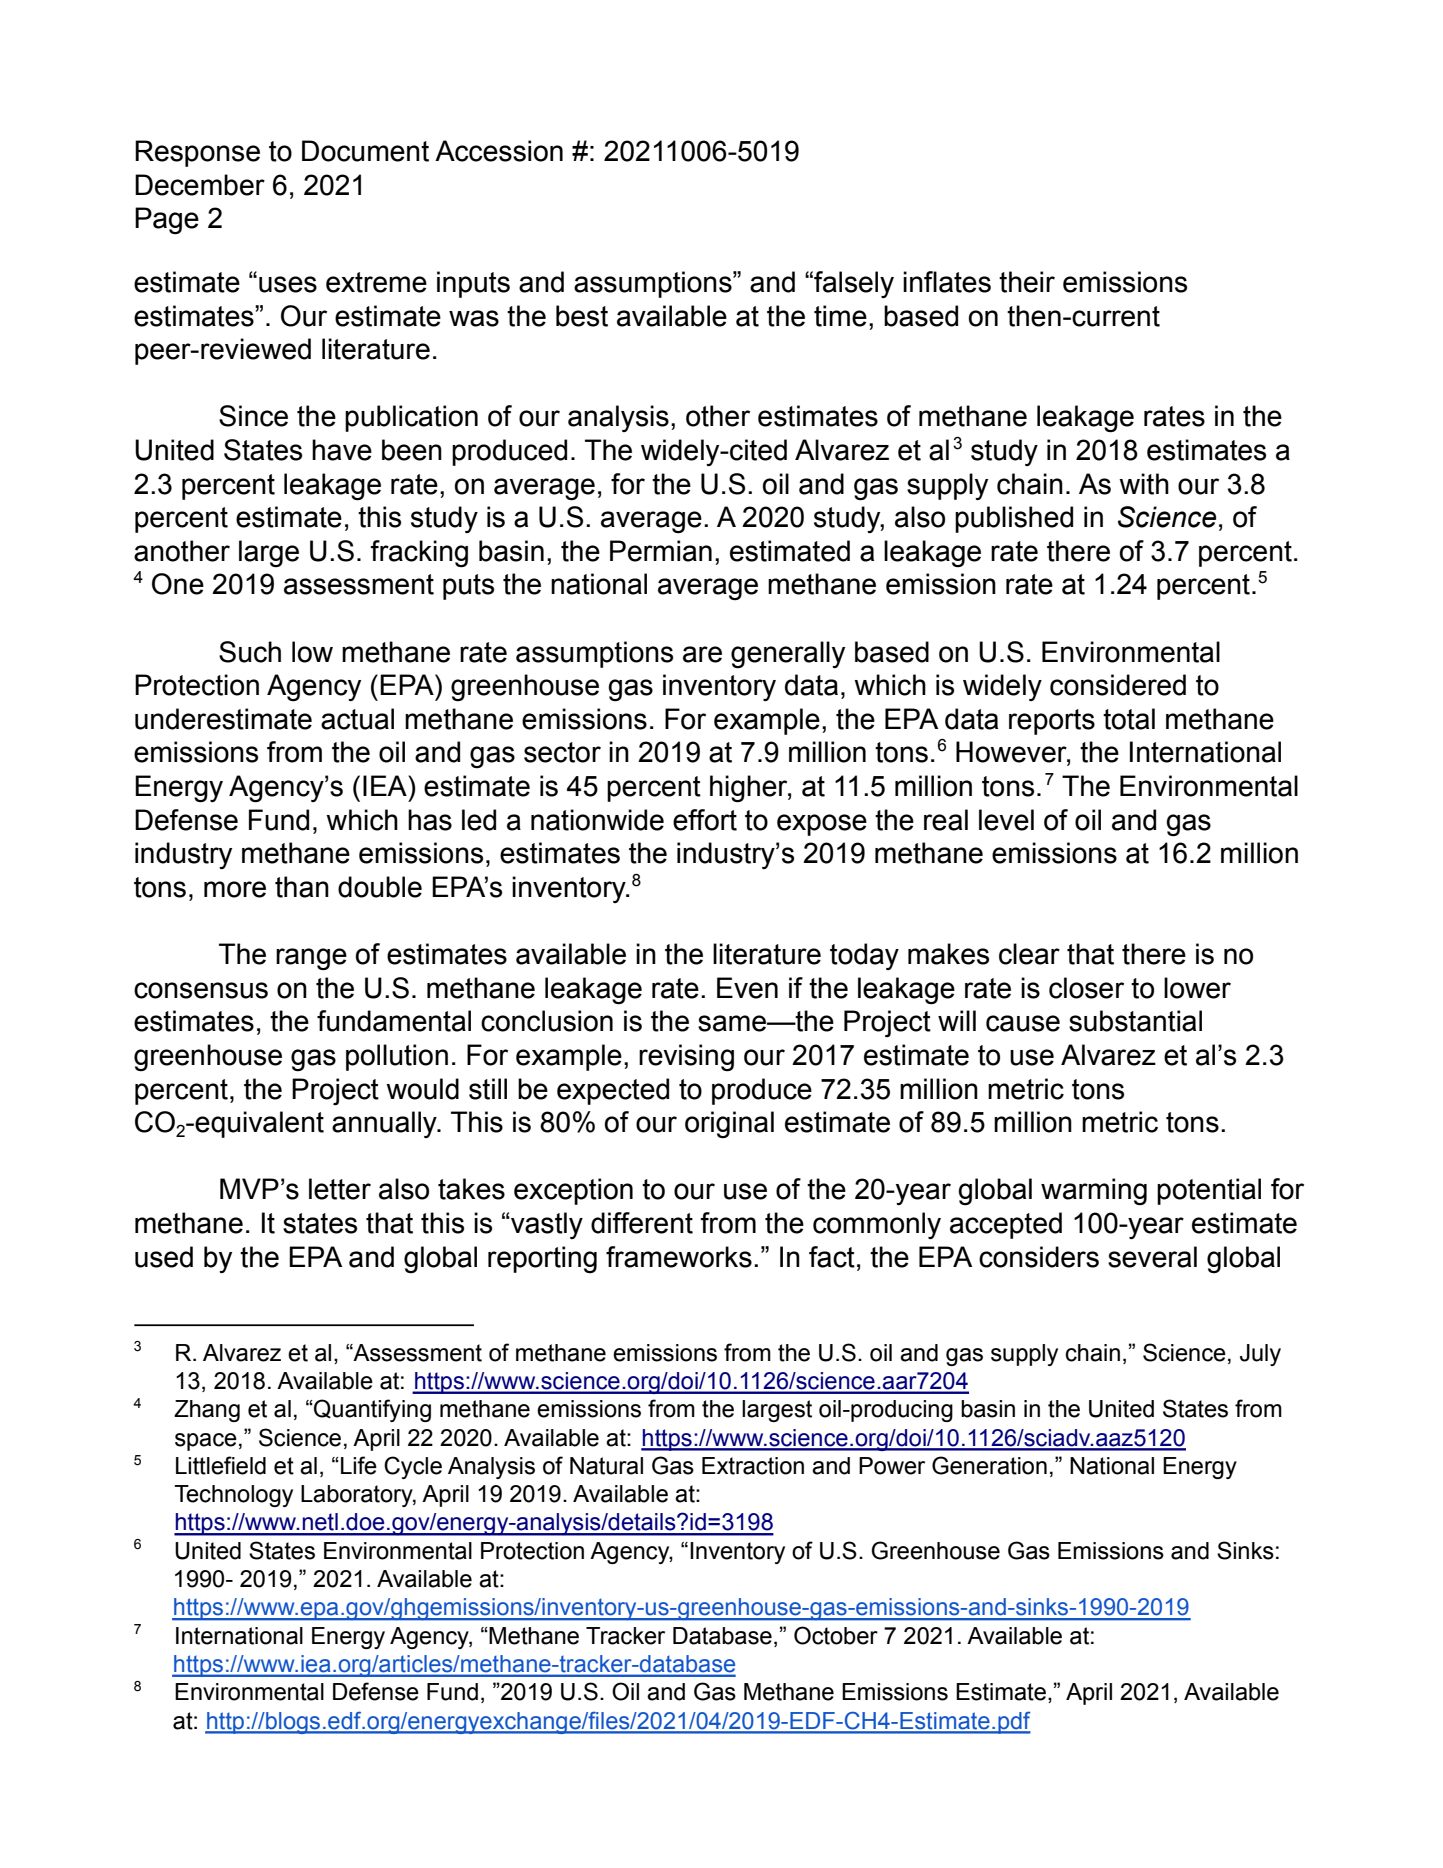  What do you see at coordinates (705, 820) in the screenshot?
I see `effort` at bounding box center [705, 820].
